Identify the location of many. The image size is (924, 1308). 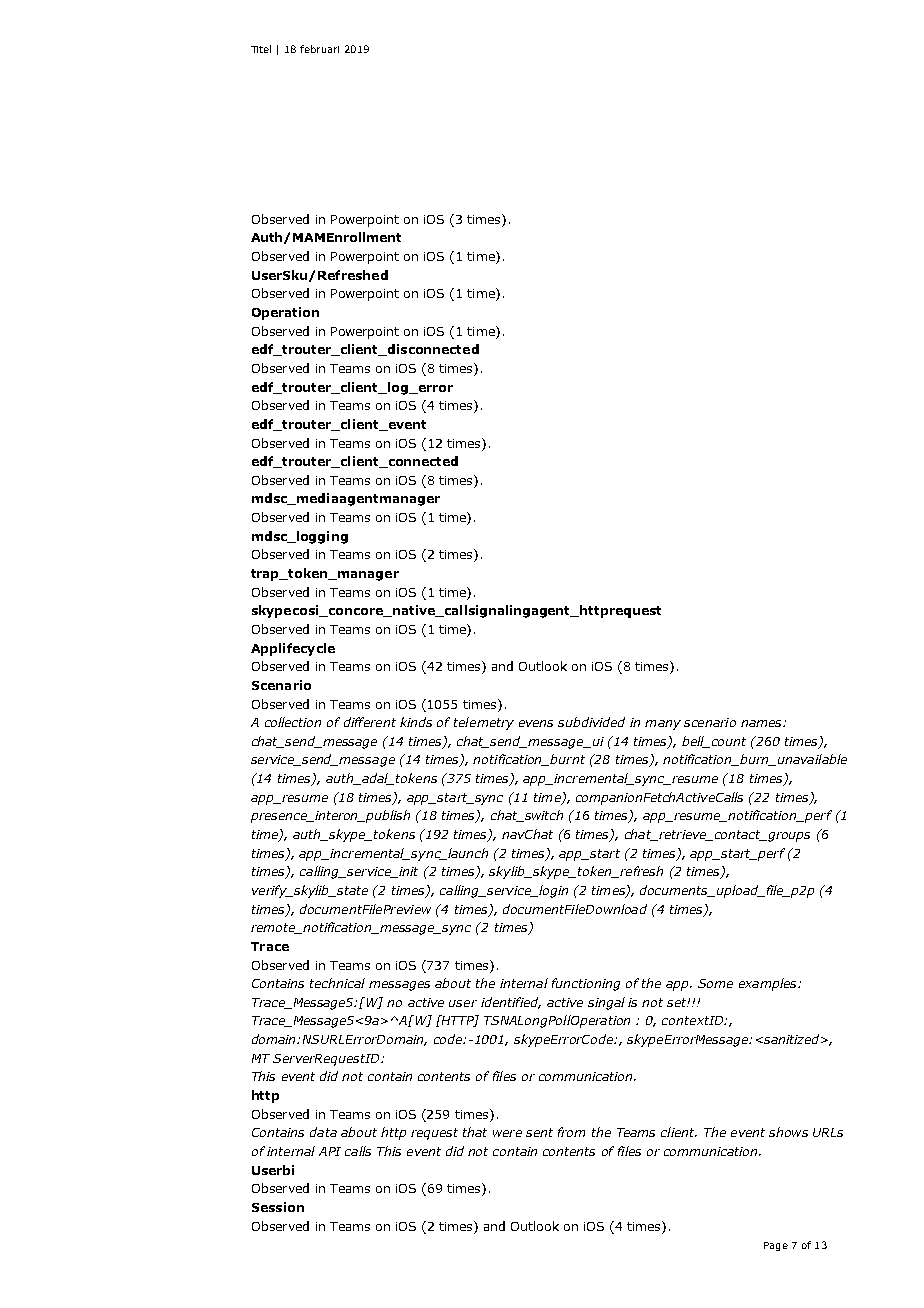
(663, 725).
